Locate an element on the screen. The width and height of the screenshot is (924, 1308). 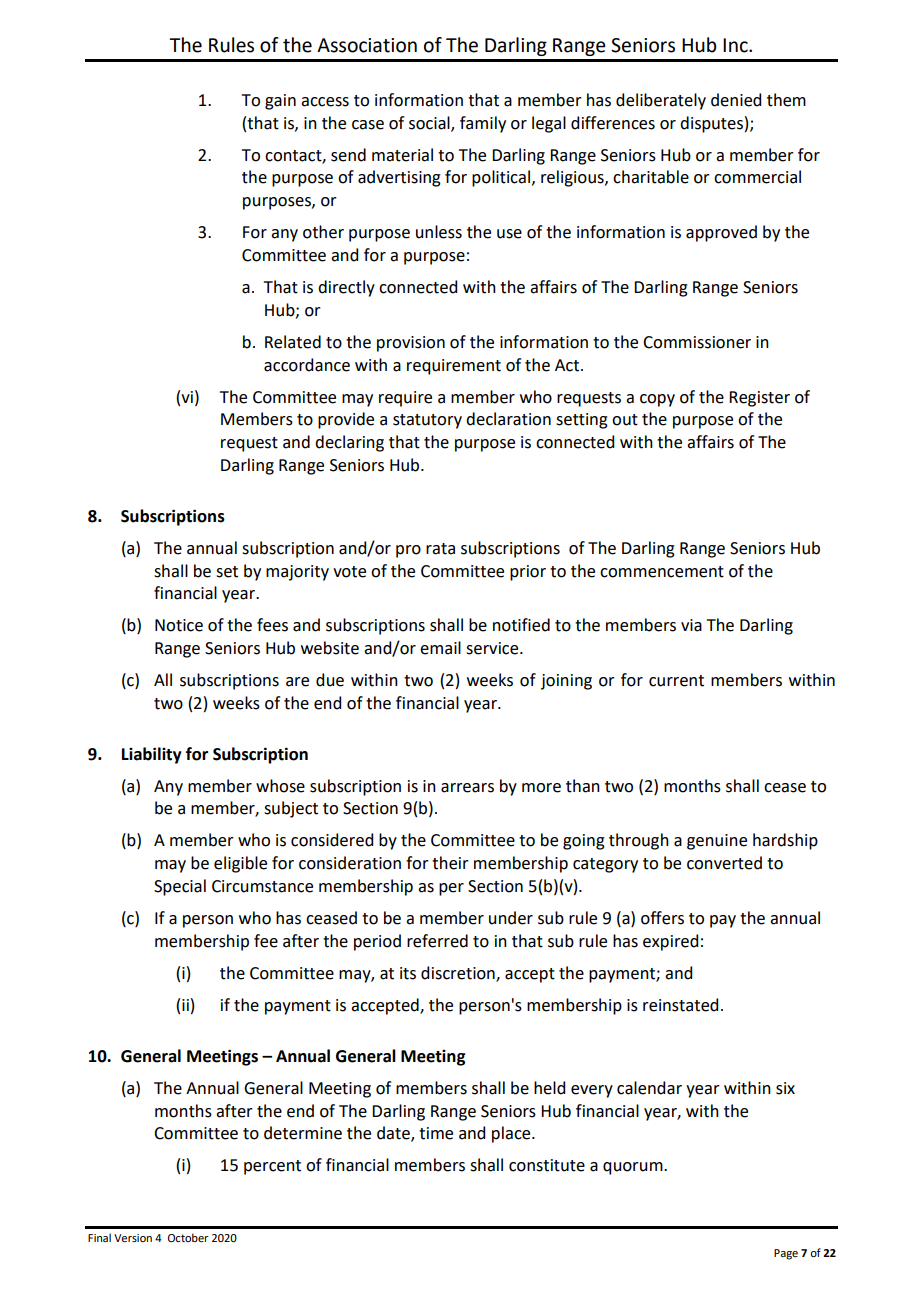
social is located at coordinates (430, 123).
